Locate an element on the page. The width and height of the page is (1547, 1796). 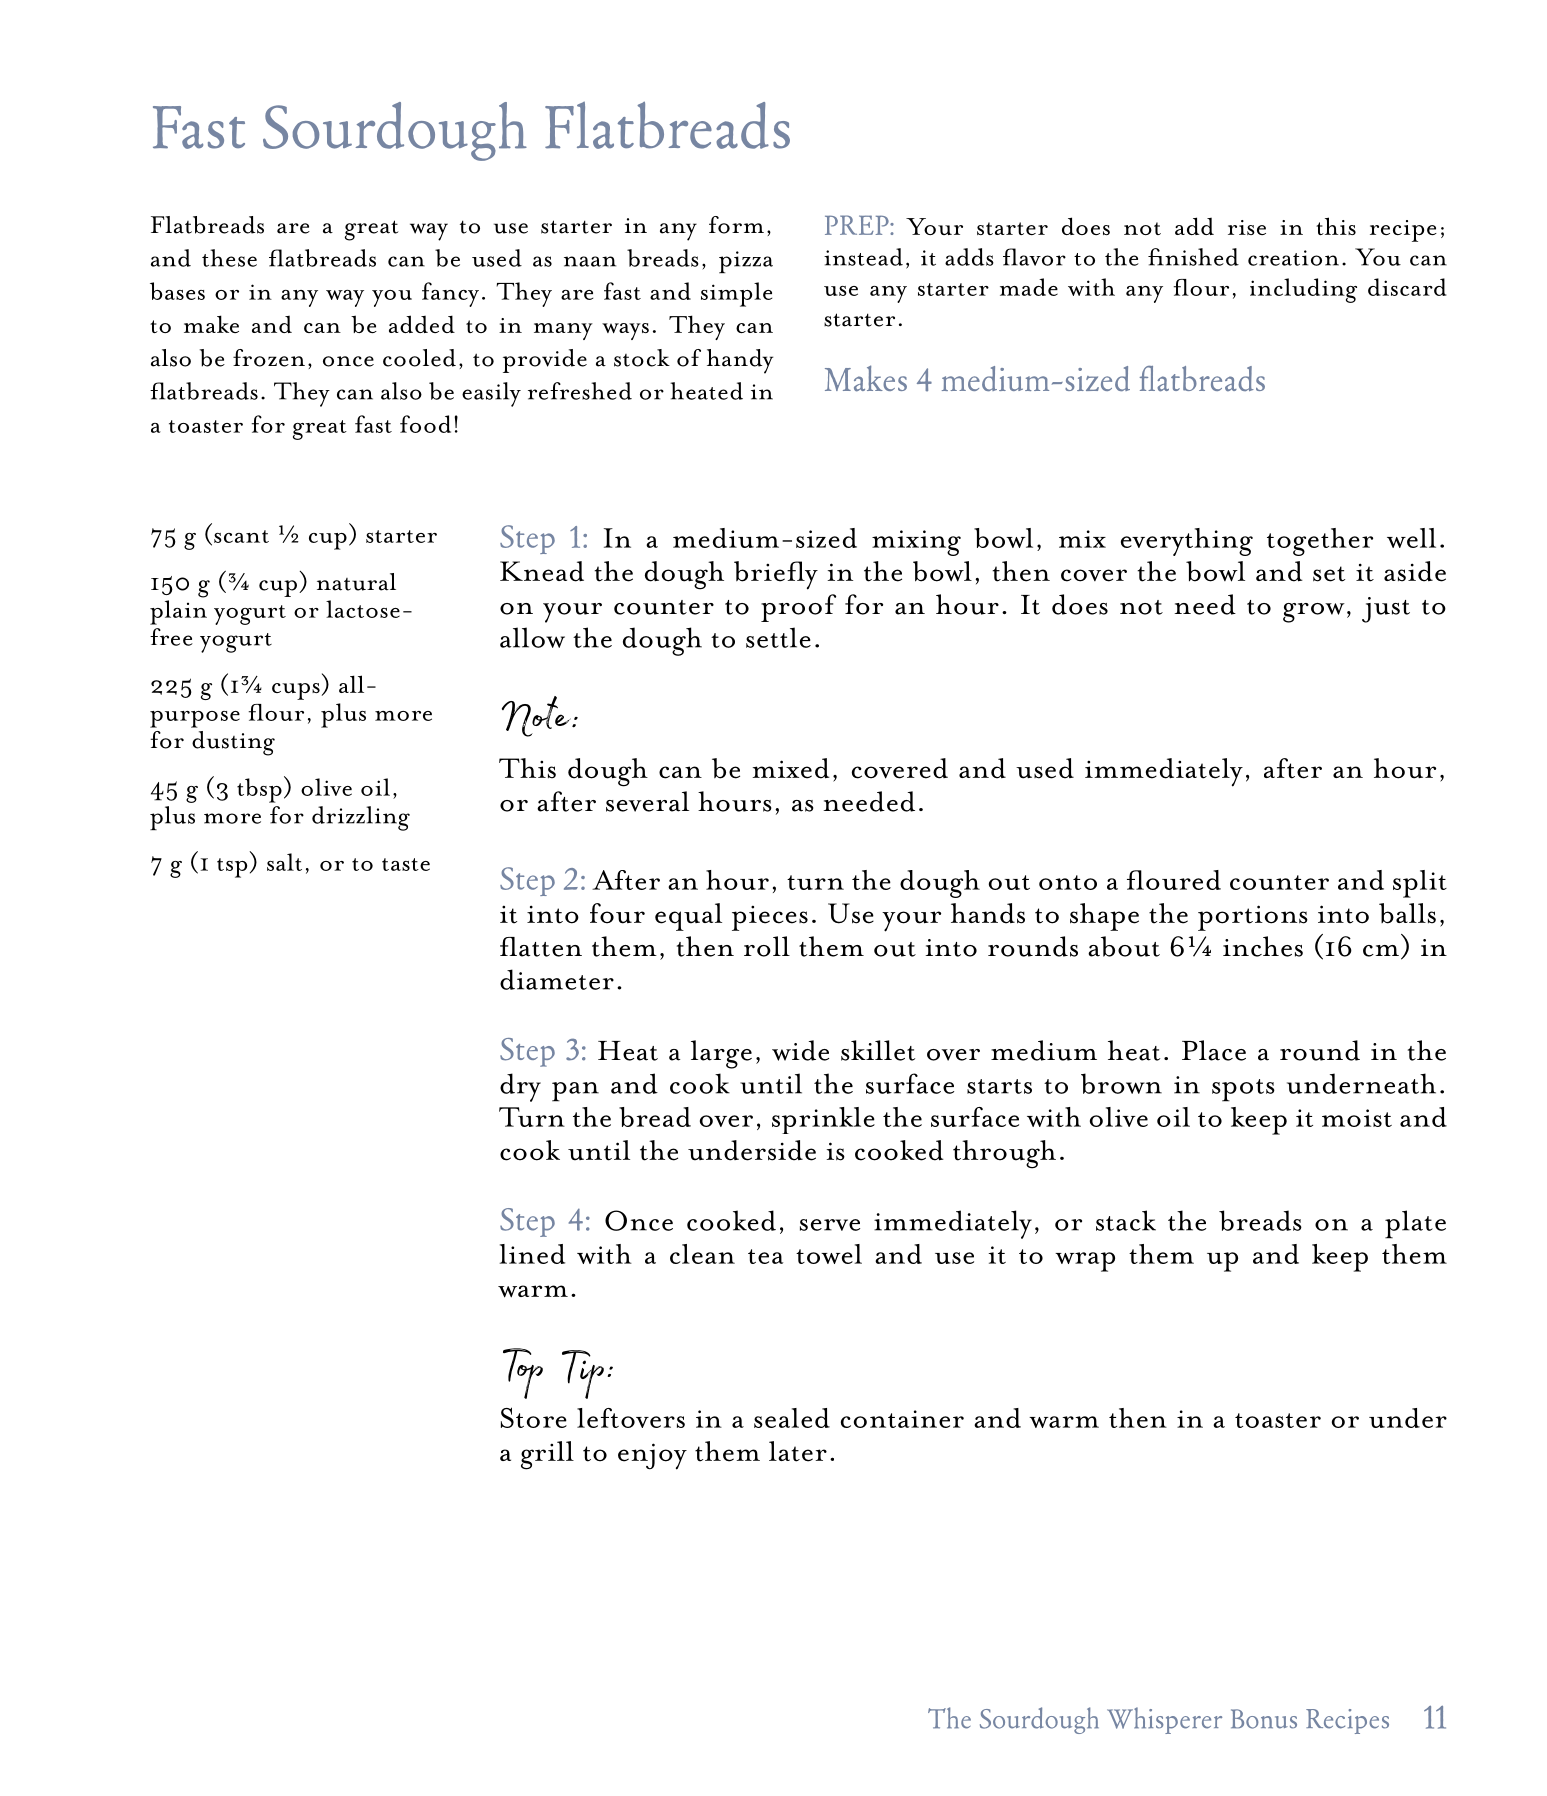
inches is located at coordinates (1263, 946).
